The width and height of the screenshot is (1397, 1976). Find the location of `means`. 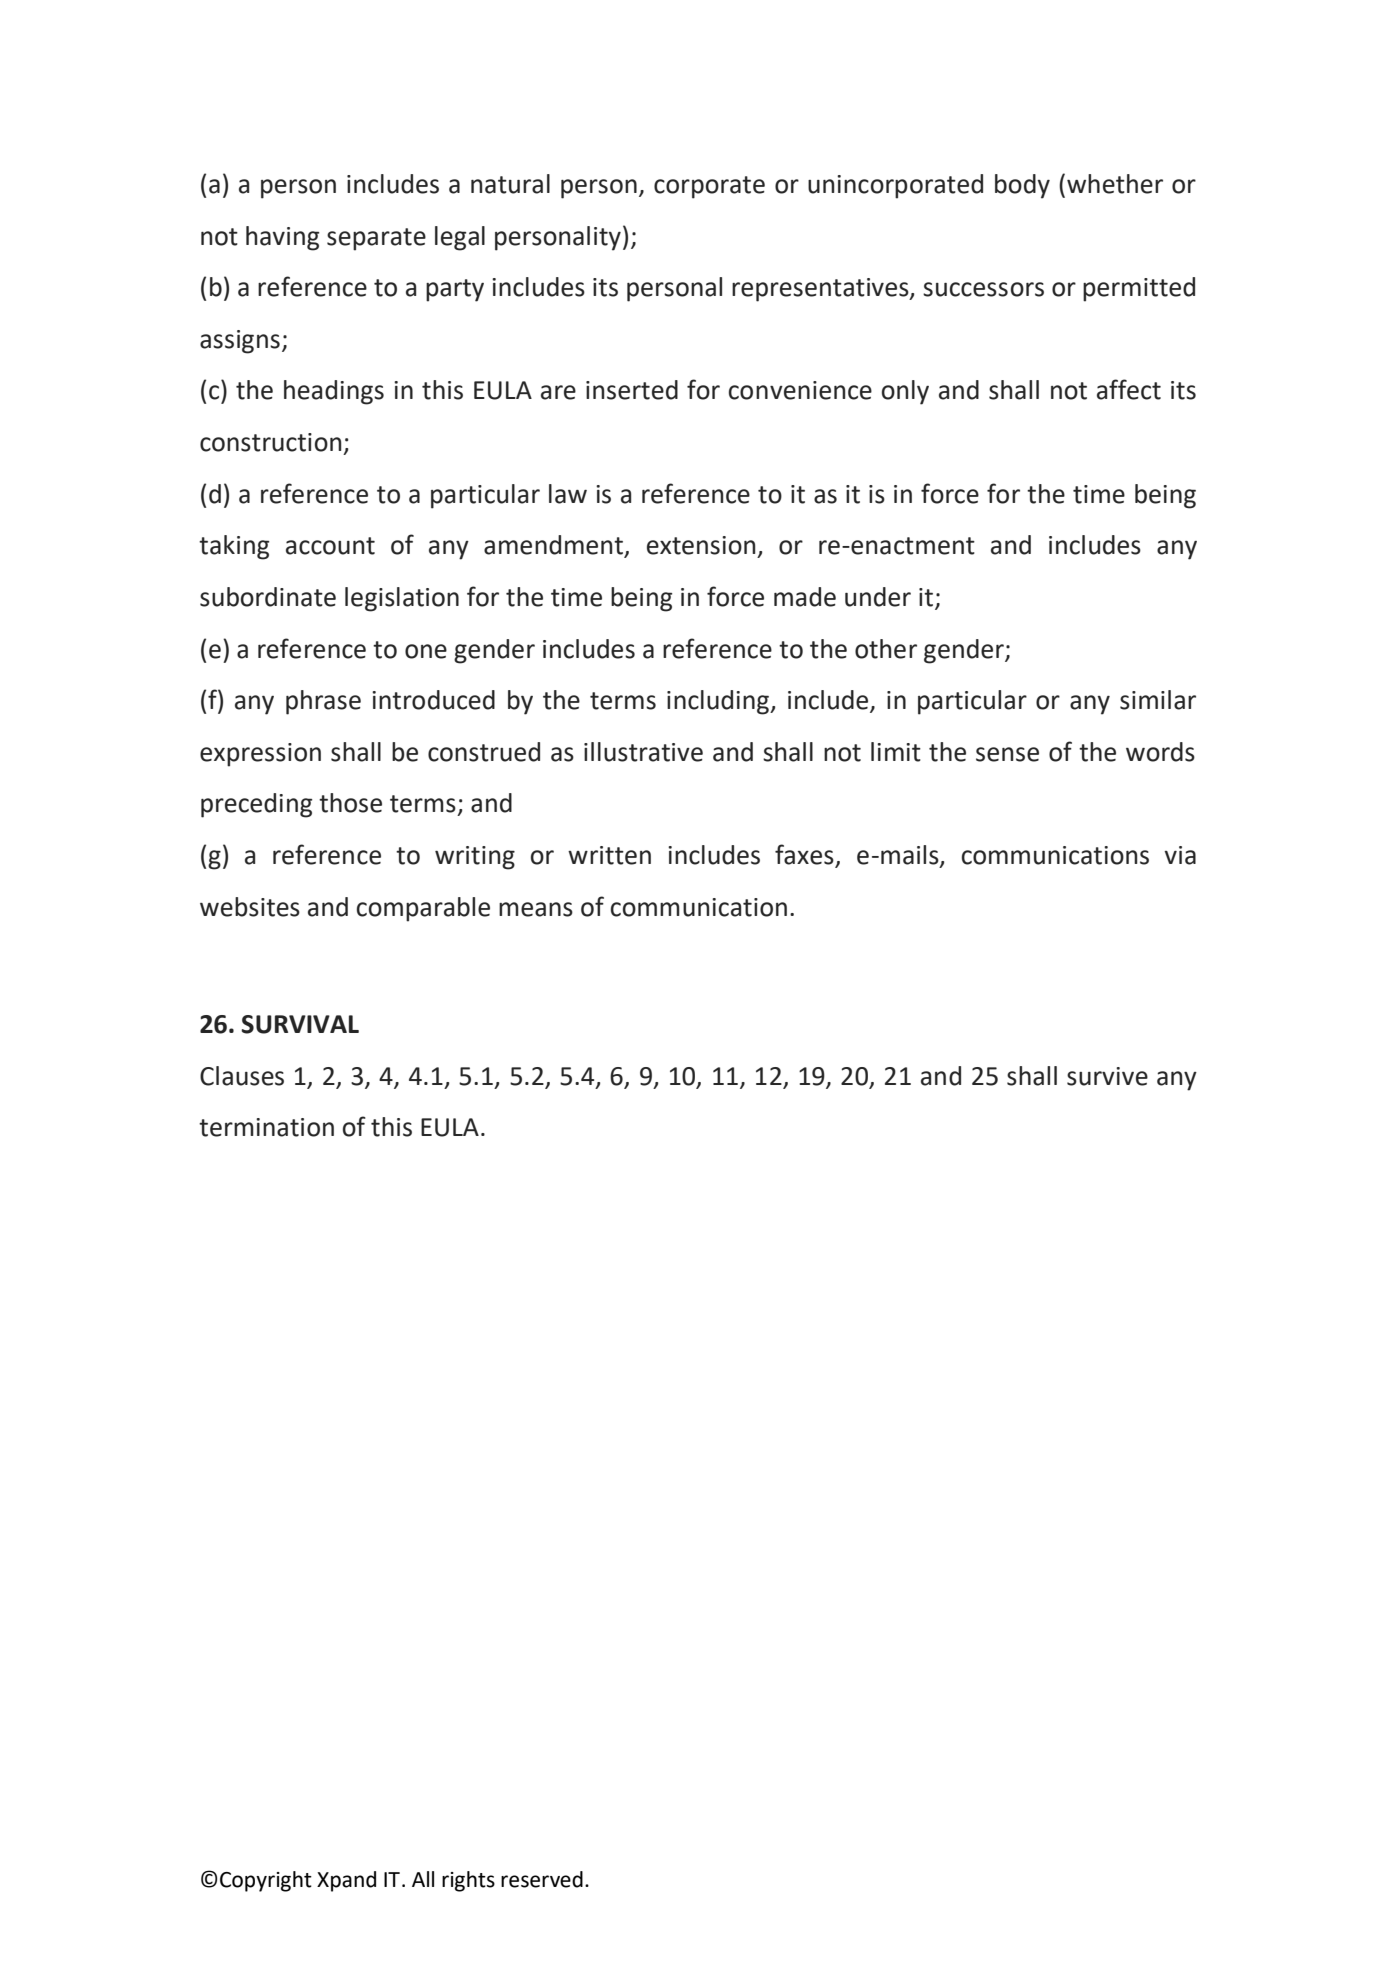

means is located at coordinates (536, 909).
